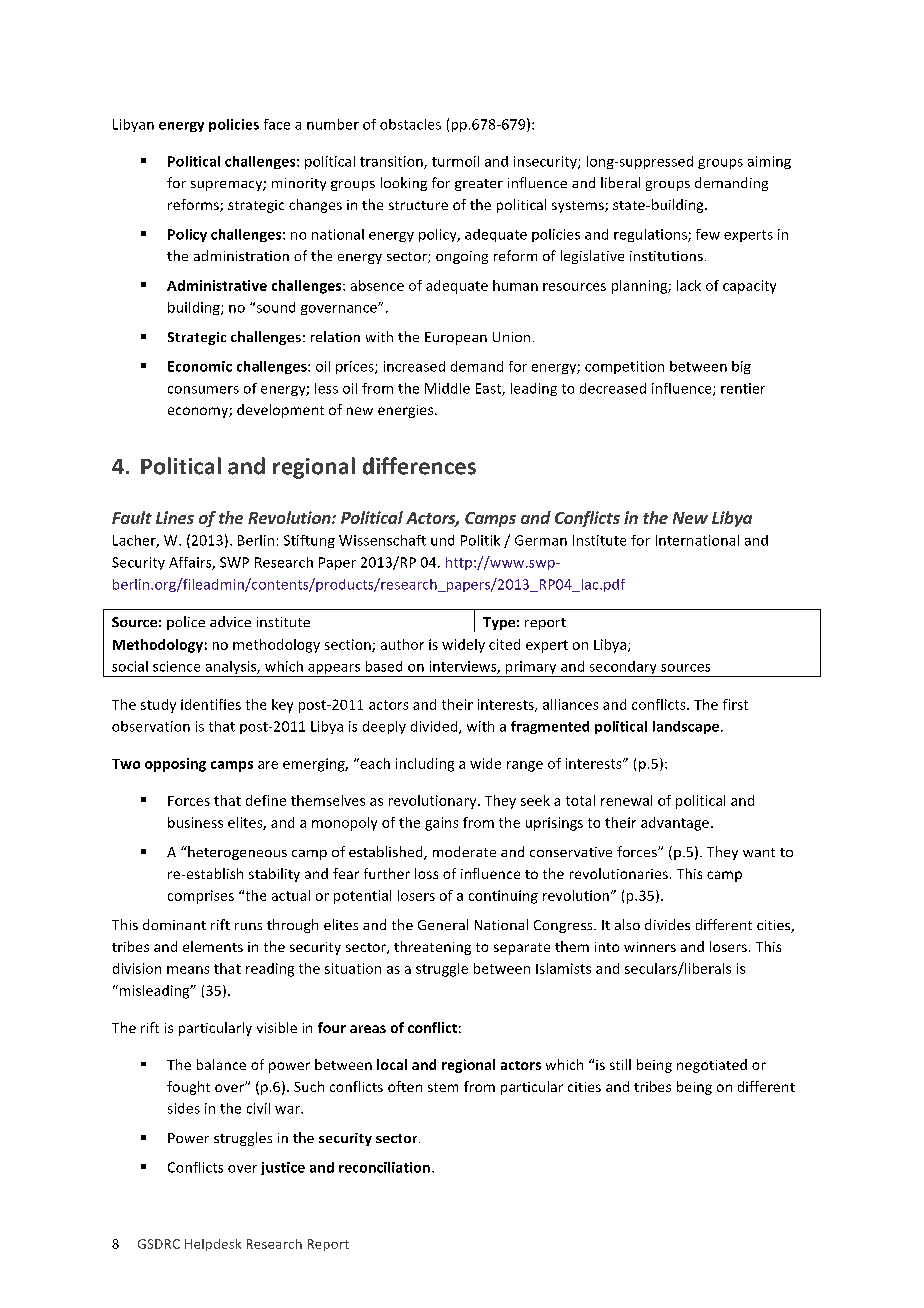 The image size is (924, 1308). Describe the element at coordinates (213, 946) in the document. I see `elements` at that location.
